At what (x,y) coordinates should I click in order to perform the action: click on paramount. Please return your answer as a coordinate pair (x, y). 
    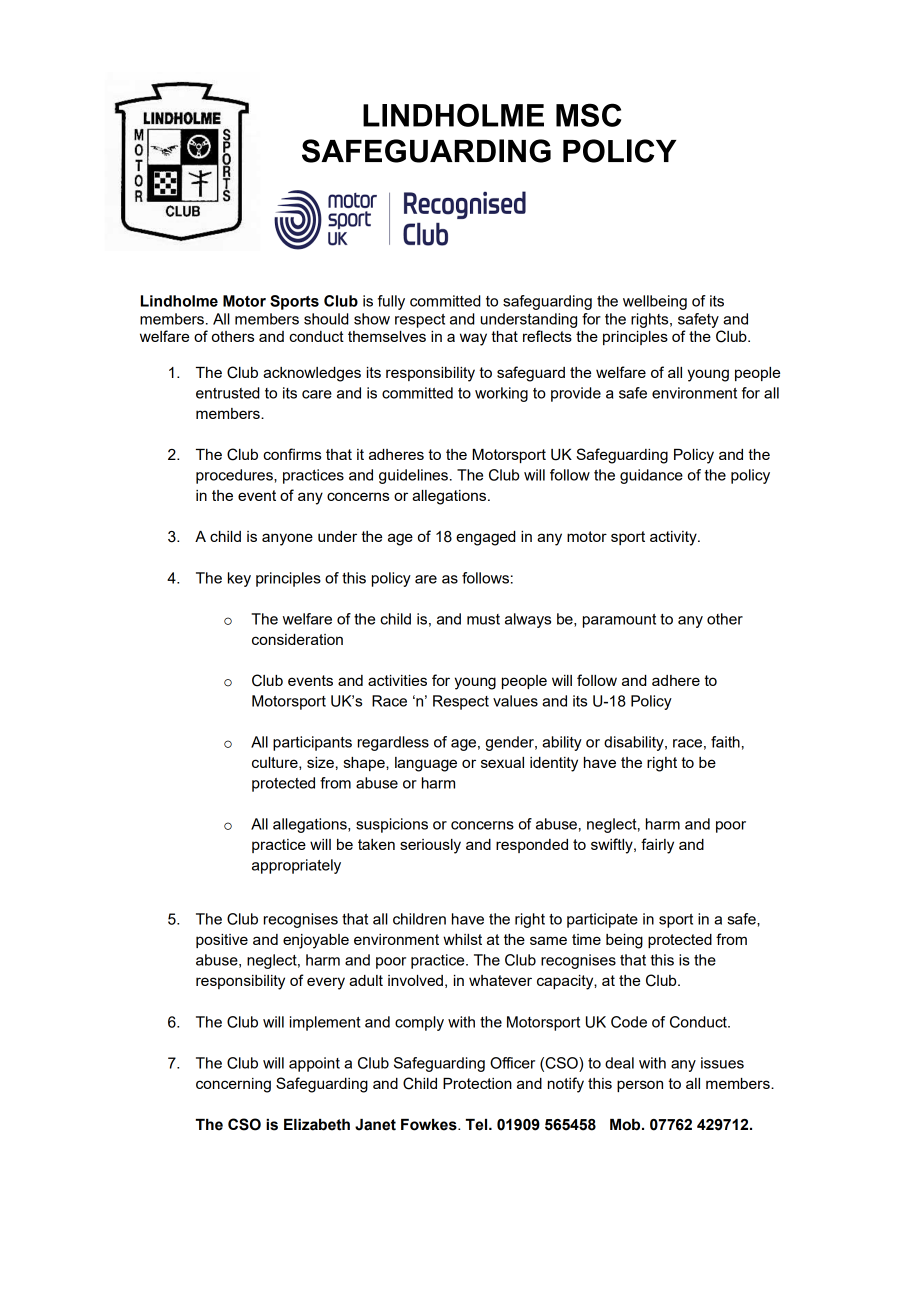
    Looking at the image, I should click on (619, 621).
